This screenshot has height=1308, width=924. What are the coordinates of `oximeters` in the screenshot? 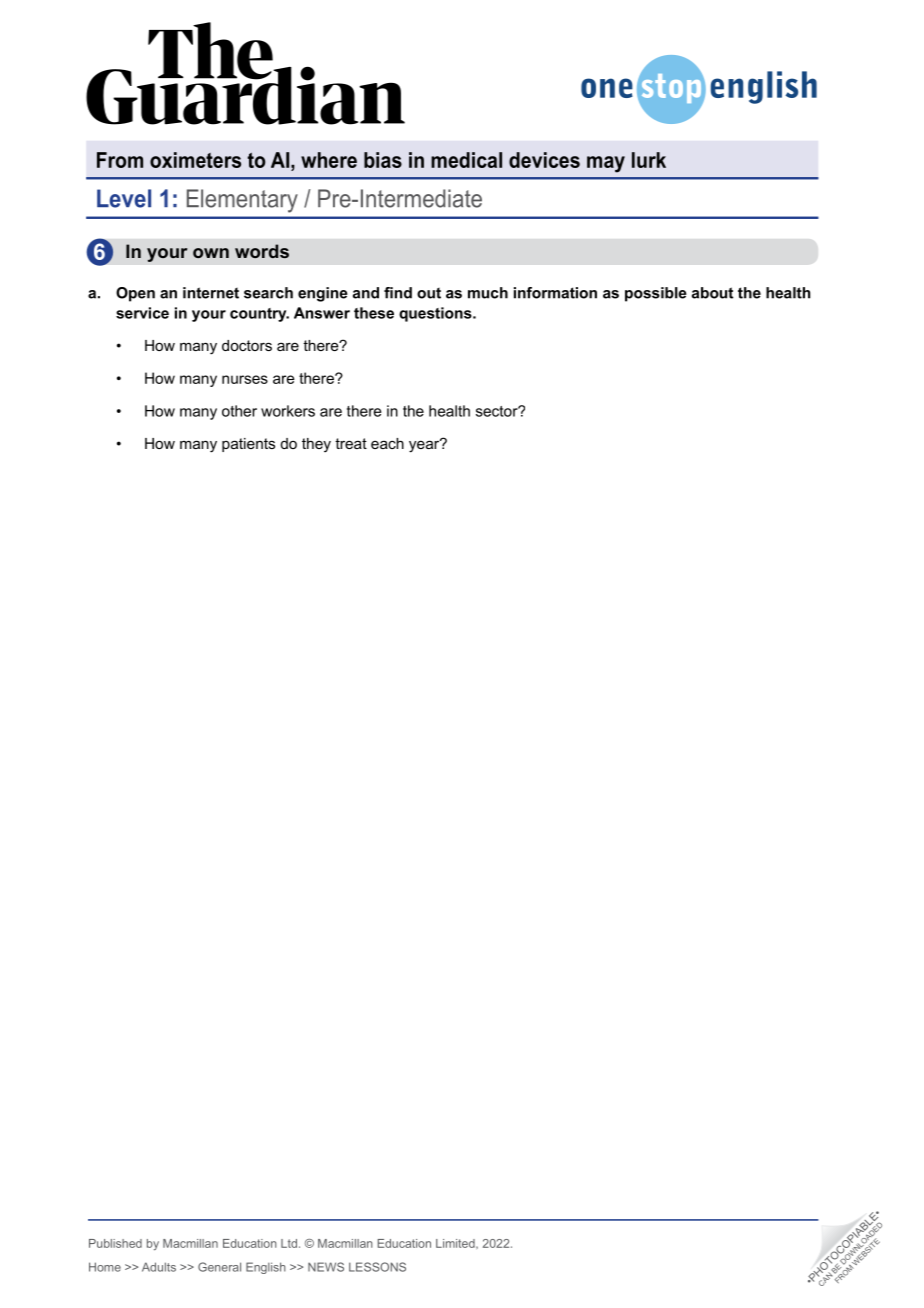 It's located at (195, 160).
